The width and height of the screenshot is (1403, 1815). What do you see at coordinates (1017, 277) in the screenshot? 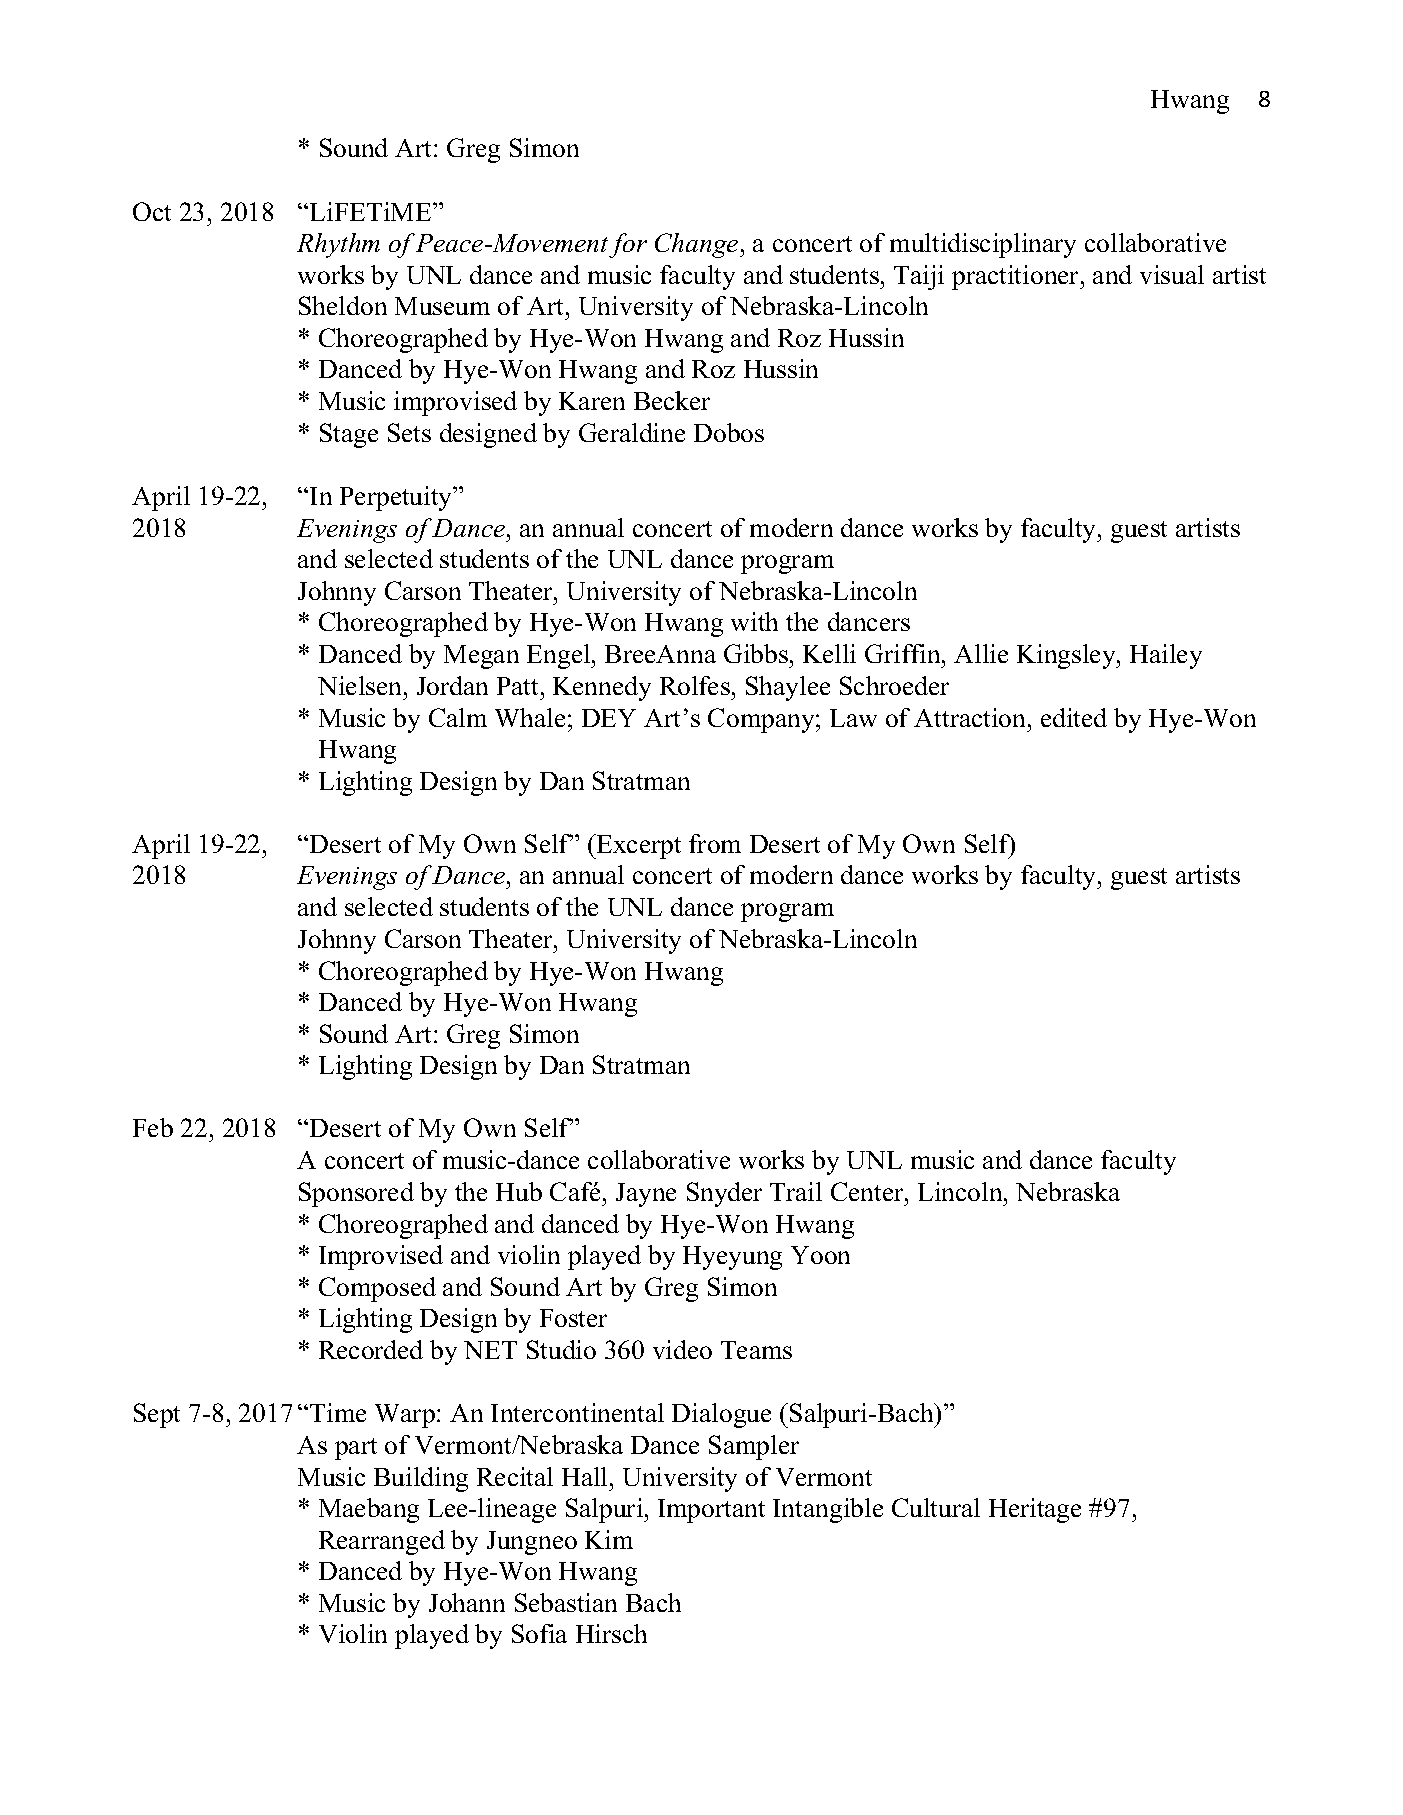
I see `practitioner` at bounding box center [1017, 277].
